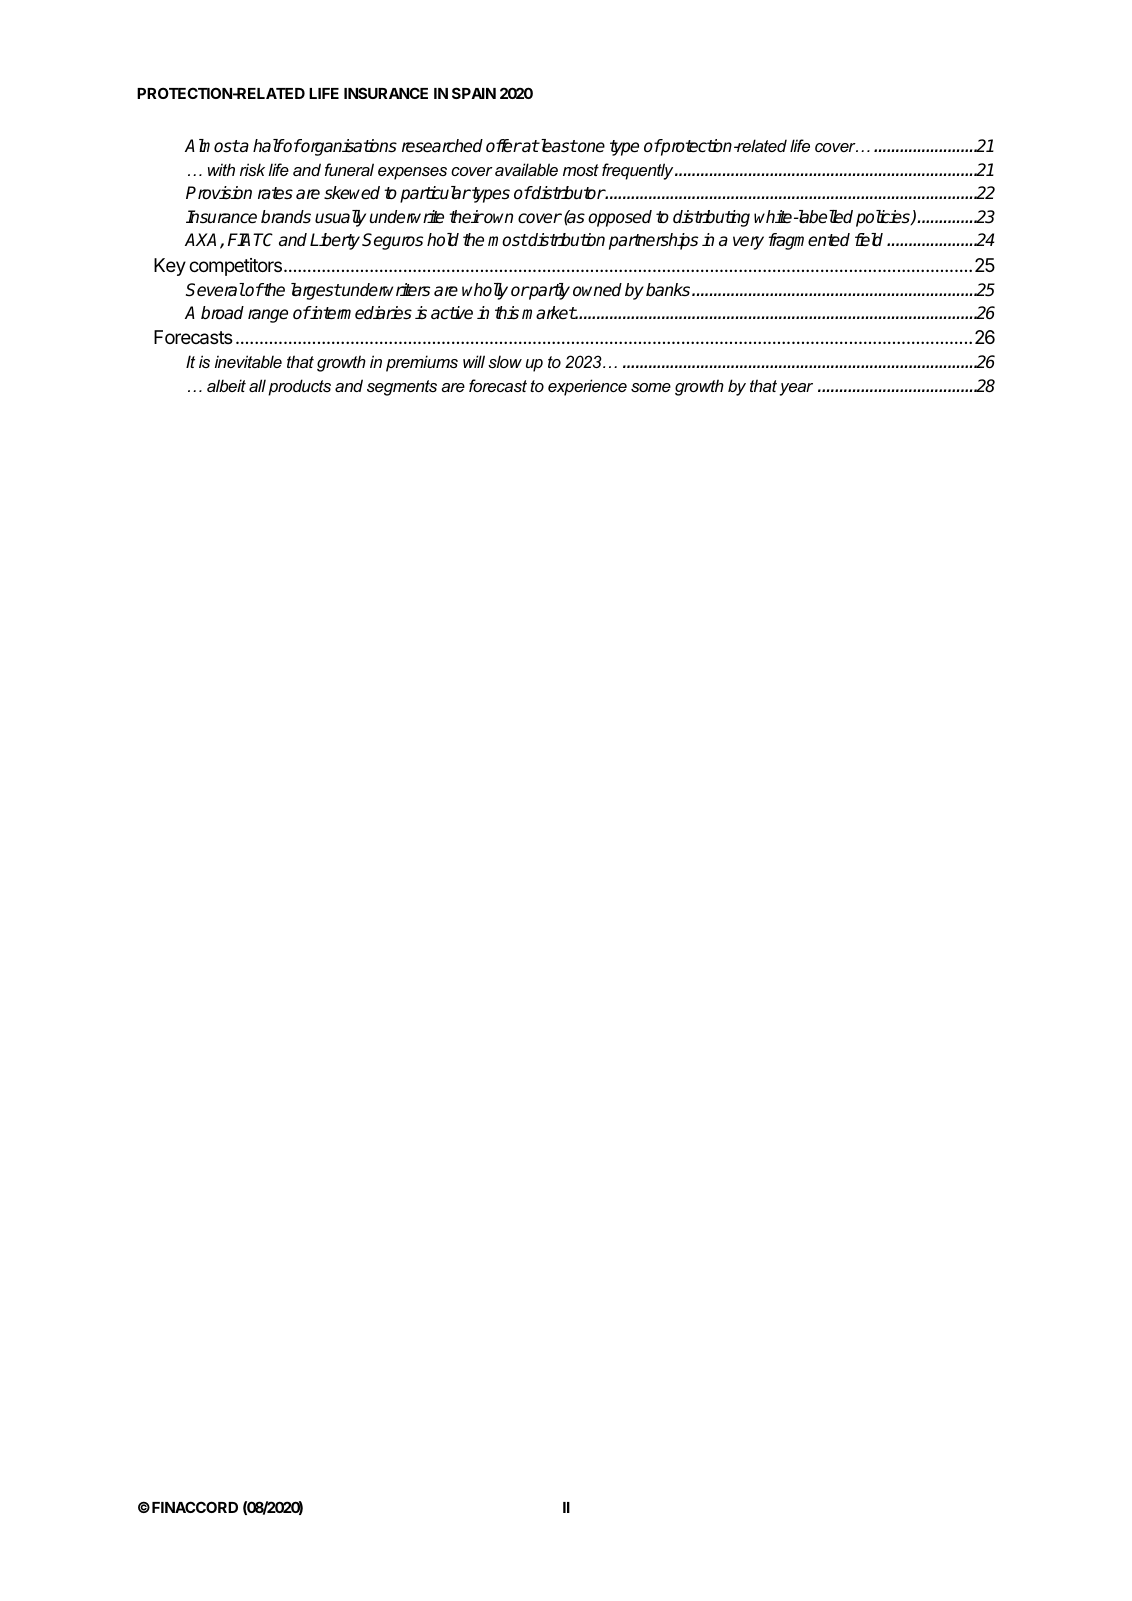 Image resolution: width=1132 pixels, height=1601 pixels. What do you see at coordinates (557, 146) in the screenshot?
I see `least` at bounding box center [557, 146].
